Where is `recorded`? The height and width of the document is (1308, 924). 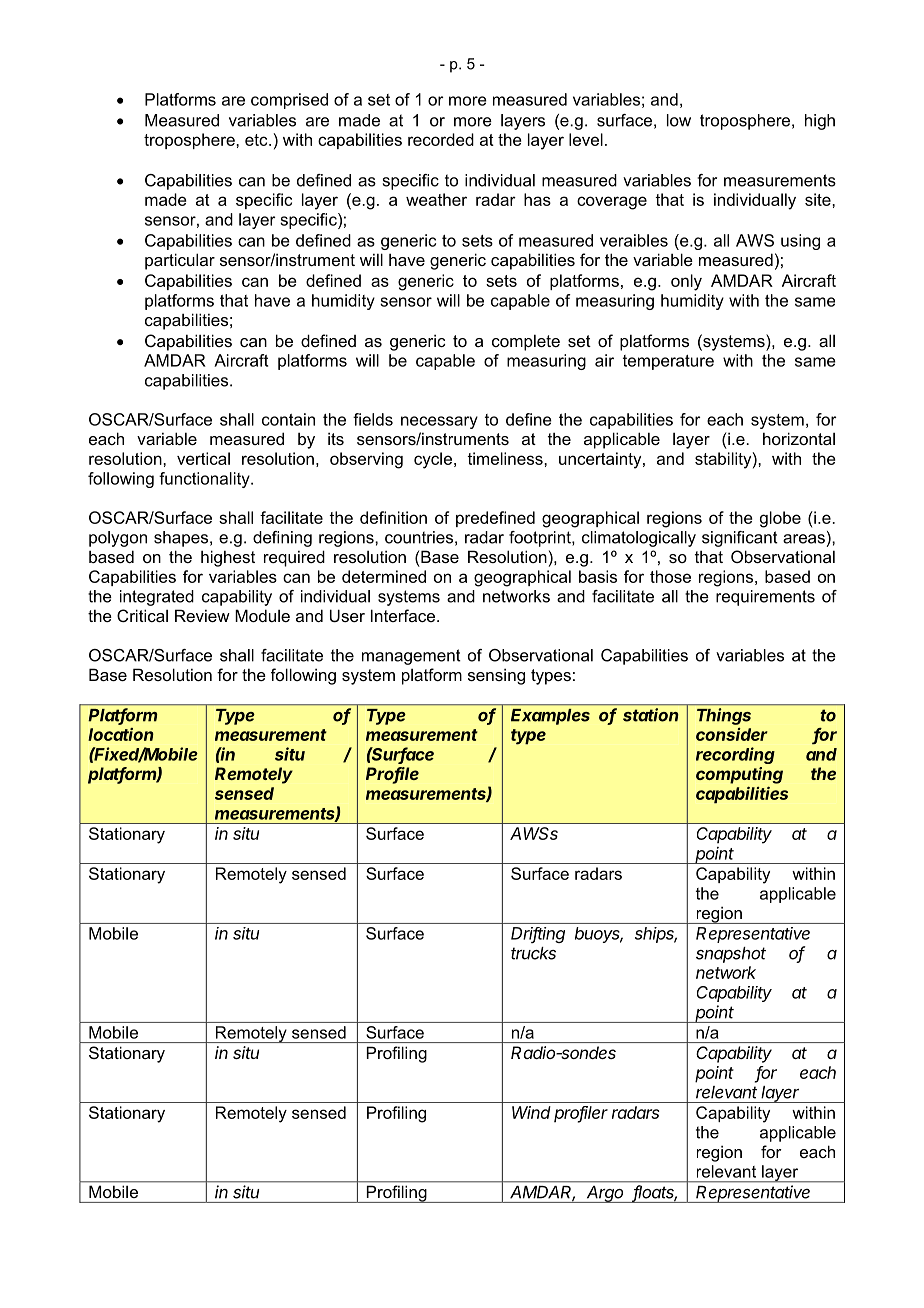 recorded is located at coordinates (441, 139).
